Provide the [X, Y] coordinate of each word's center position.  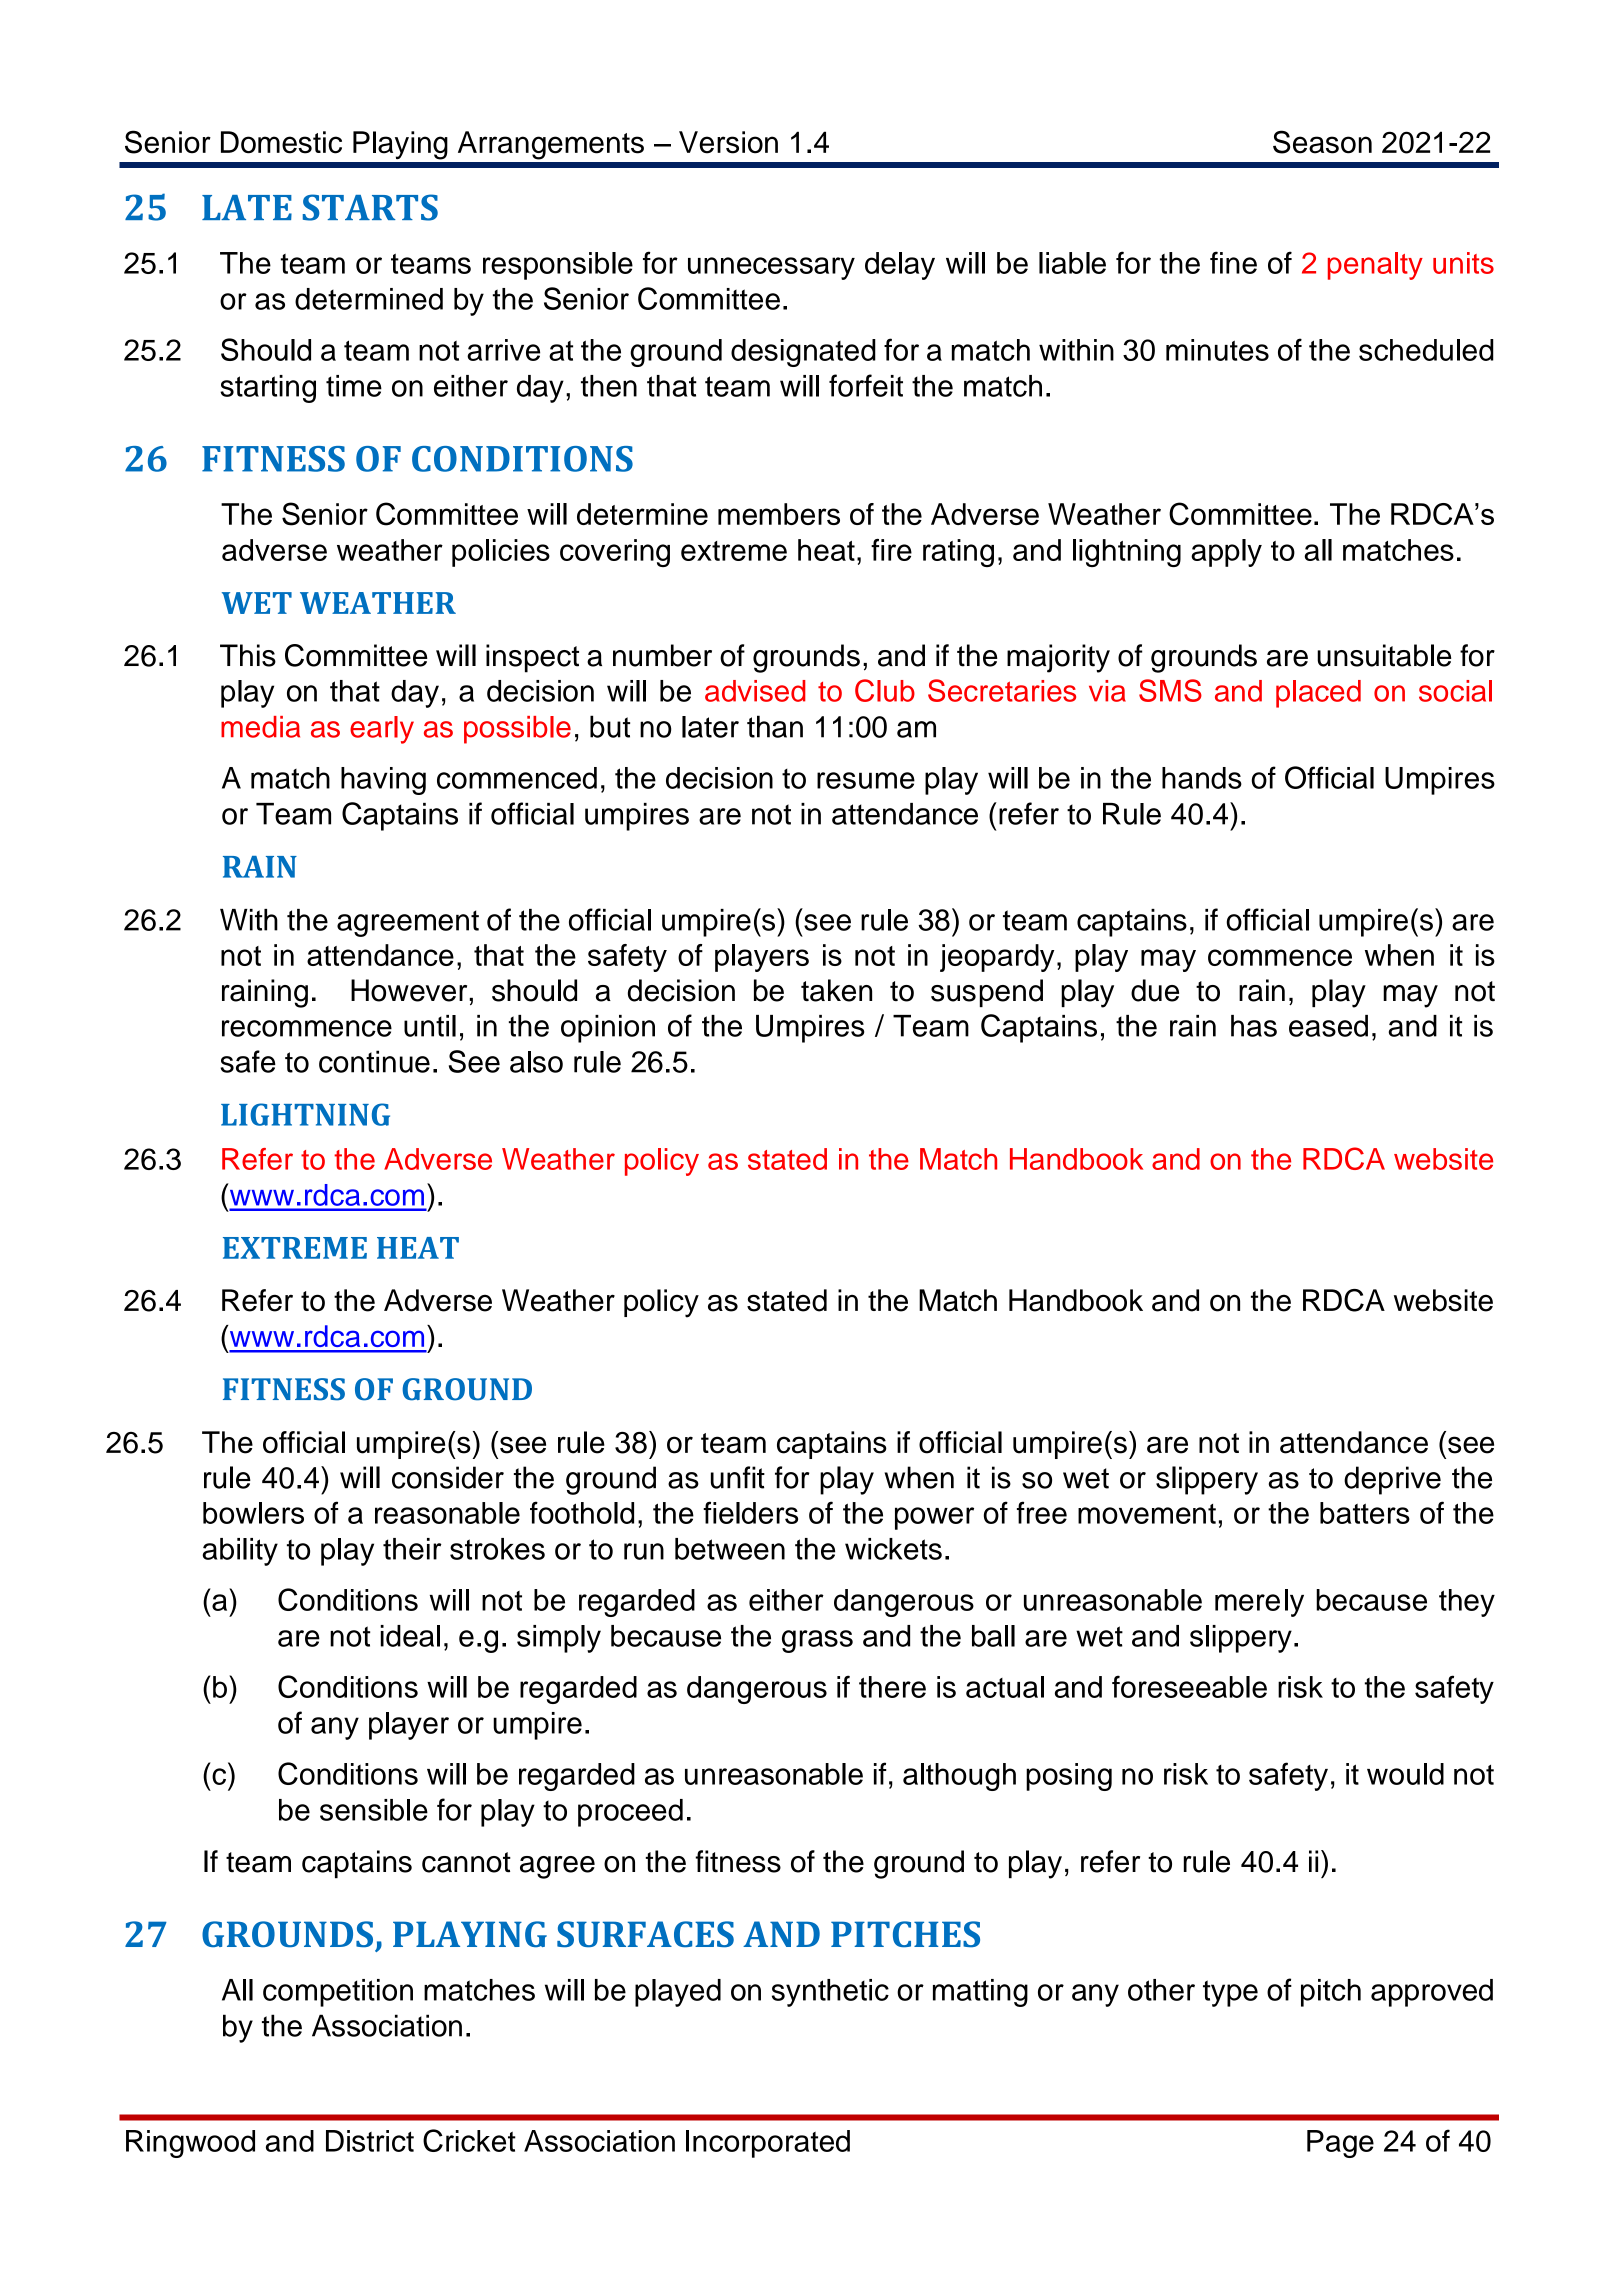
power [934, 1518]
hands [1202, 778]
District [370, 2141]
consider [448, 1477]
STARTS [370, 207]
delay [900, 266]
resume [866, 780]
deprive [1392, 1480]
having [383, 781]
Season [1322, 142]
